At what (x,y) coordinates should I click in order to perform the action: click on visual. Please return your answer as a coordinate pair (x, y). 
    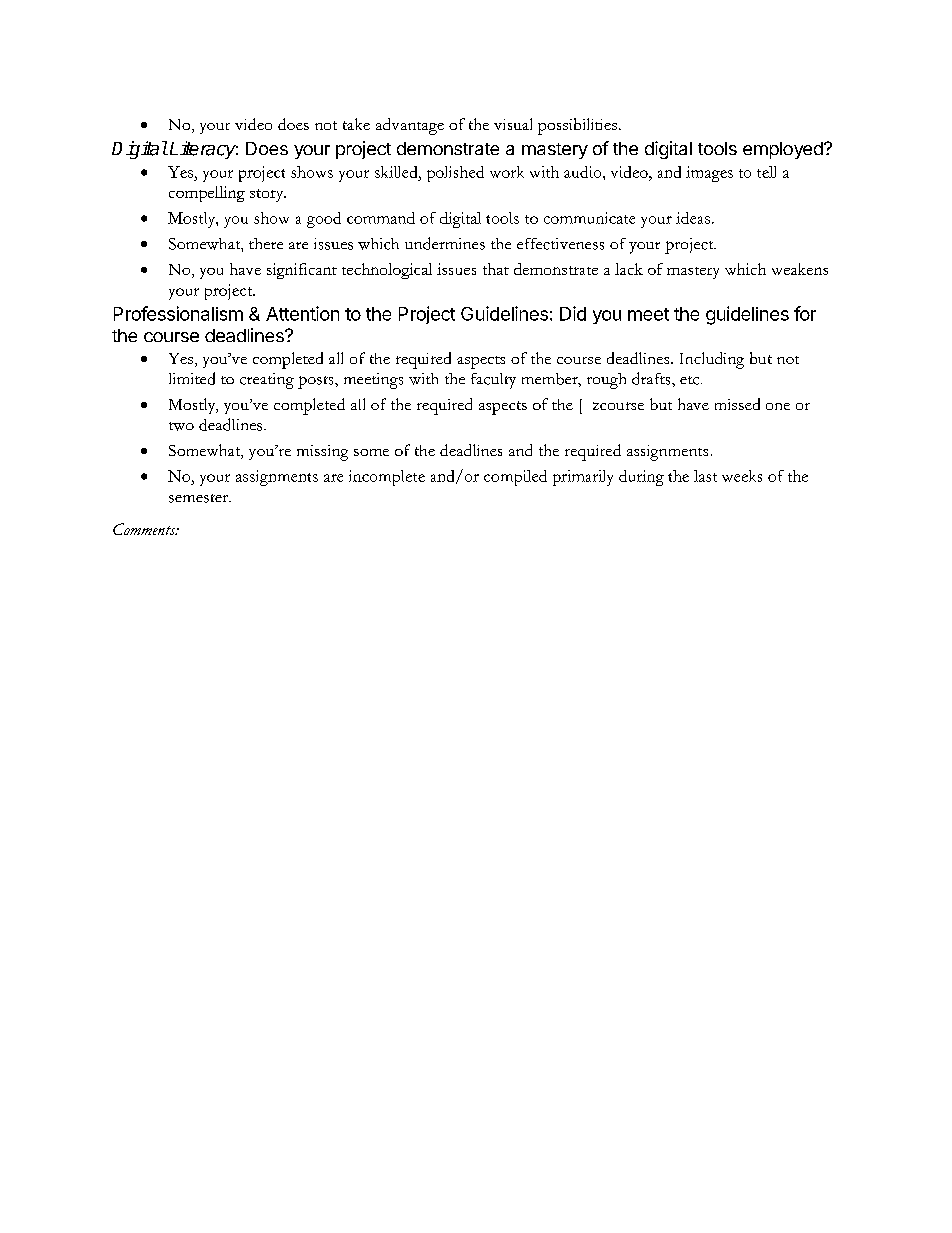
    Looking at the image, I should click on (513, 124).
